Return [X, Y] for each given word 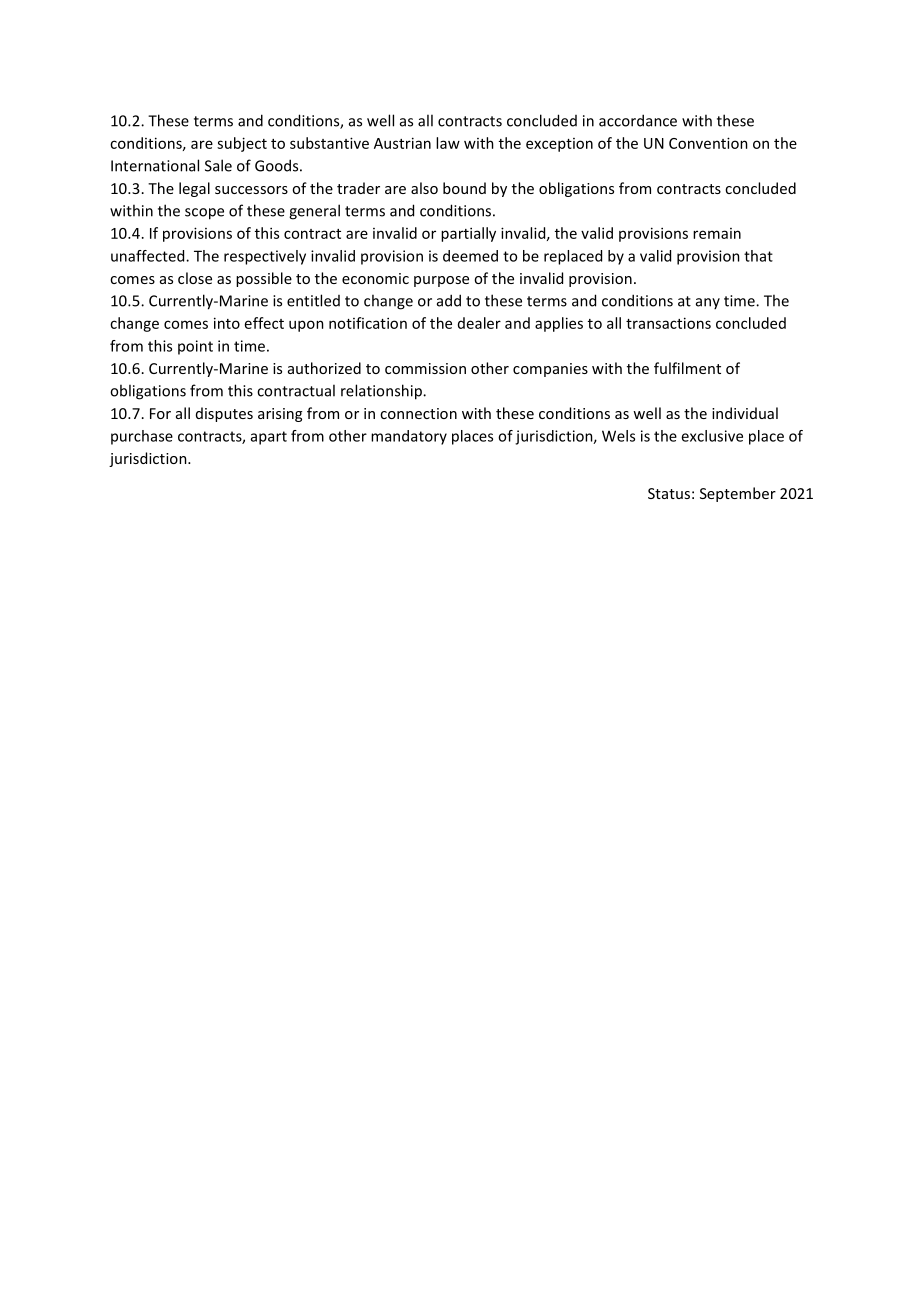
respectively [265, 257]
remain [717, 233]
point [195, 347]
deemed [470, 256]
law [448, 143]
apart [269, 438]
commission [425, 368]
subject [242, 144]
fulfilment [687, 368]
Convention [708, 143]
